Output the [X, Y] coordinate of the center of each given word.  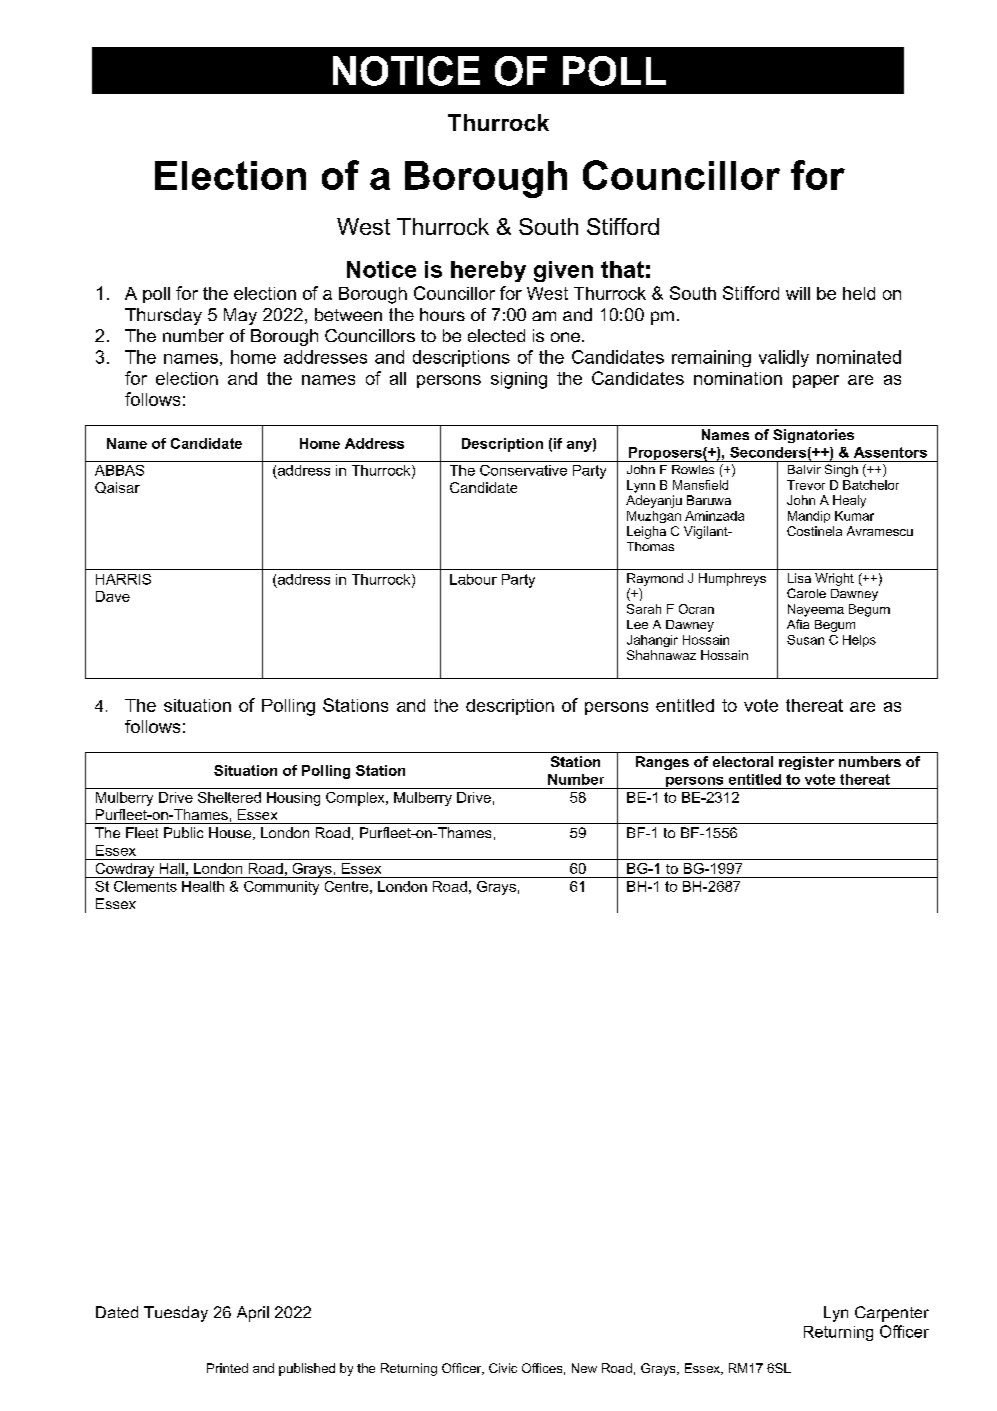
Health [203, 886]
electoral [743, 761]
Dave [113, 596]
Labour [473, 579]
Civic [503, 1368]
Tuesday [176, 1314]
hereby [488, 271]
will [798, 293]
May [240, 316]
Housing [293, 799]
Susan [805, 640]
